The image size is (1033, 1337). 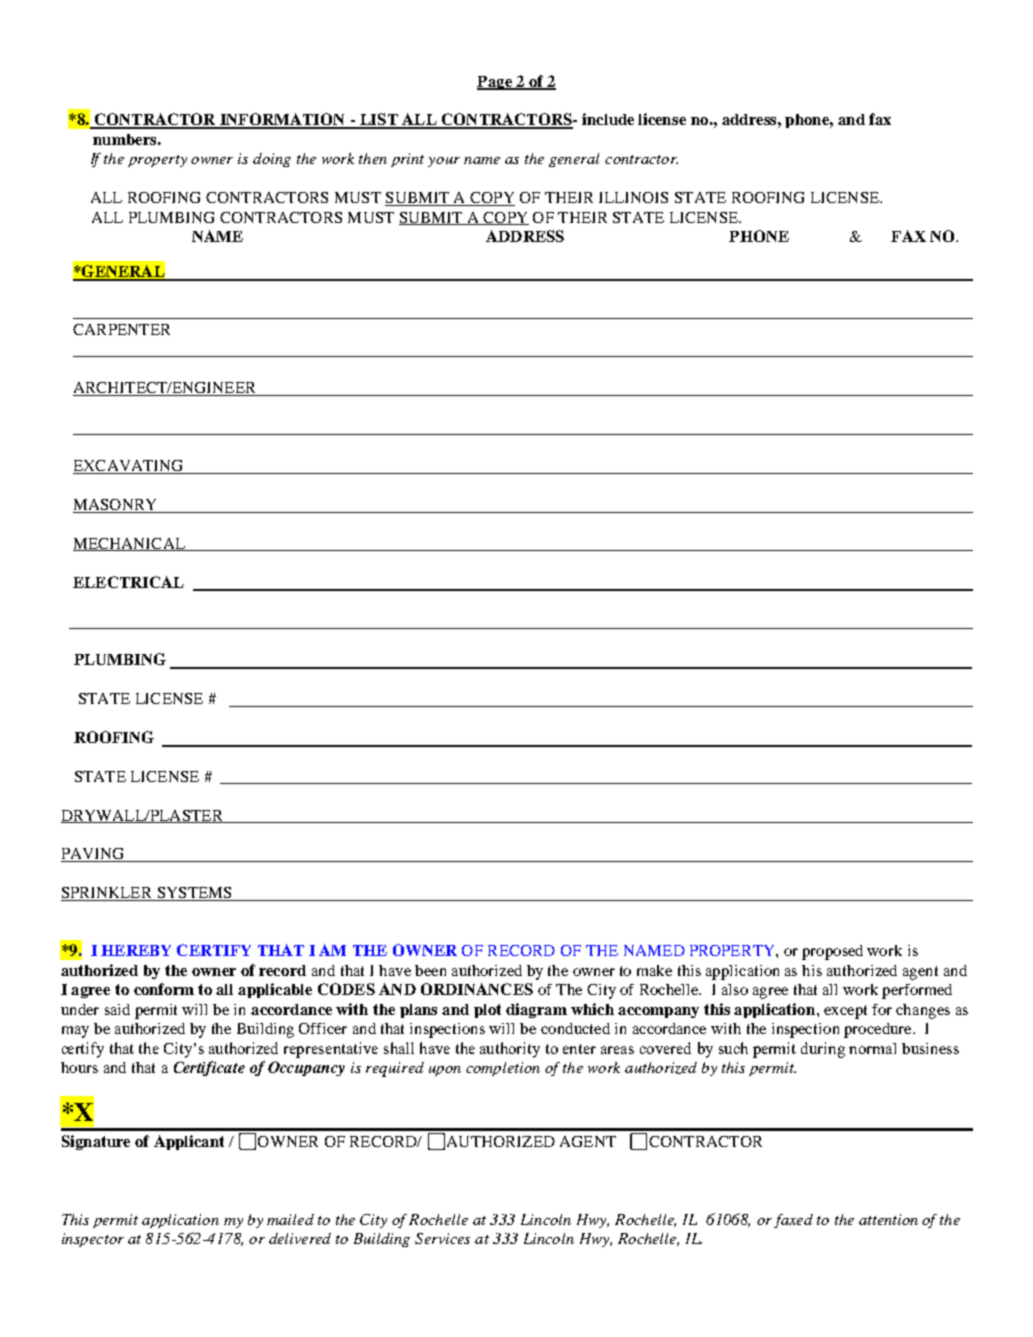 What do you see at coordinates (189, 1142) in the screenshot?
I see `Applicant` at bounding box center [189, 1142].
